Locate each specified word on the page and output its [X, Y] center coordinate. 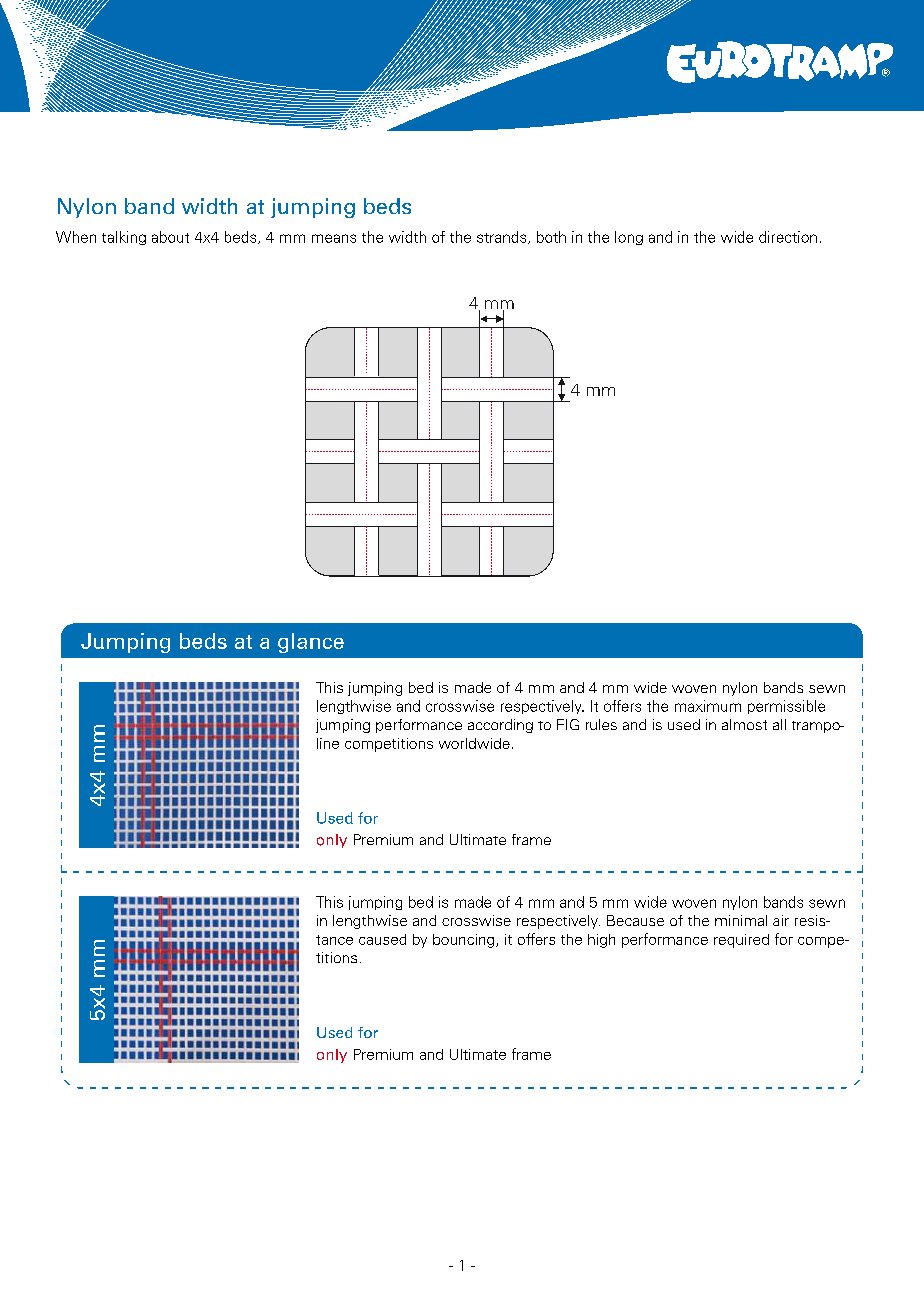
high [601, 941]
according [500, 726]
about [170, 237]
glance [311, 643]
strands [503, 237]
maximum [708, 706]
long [629, 238]
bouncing [465, 941]
